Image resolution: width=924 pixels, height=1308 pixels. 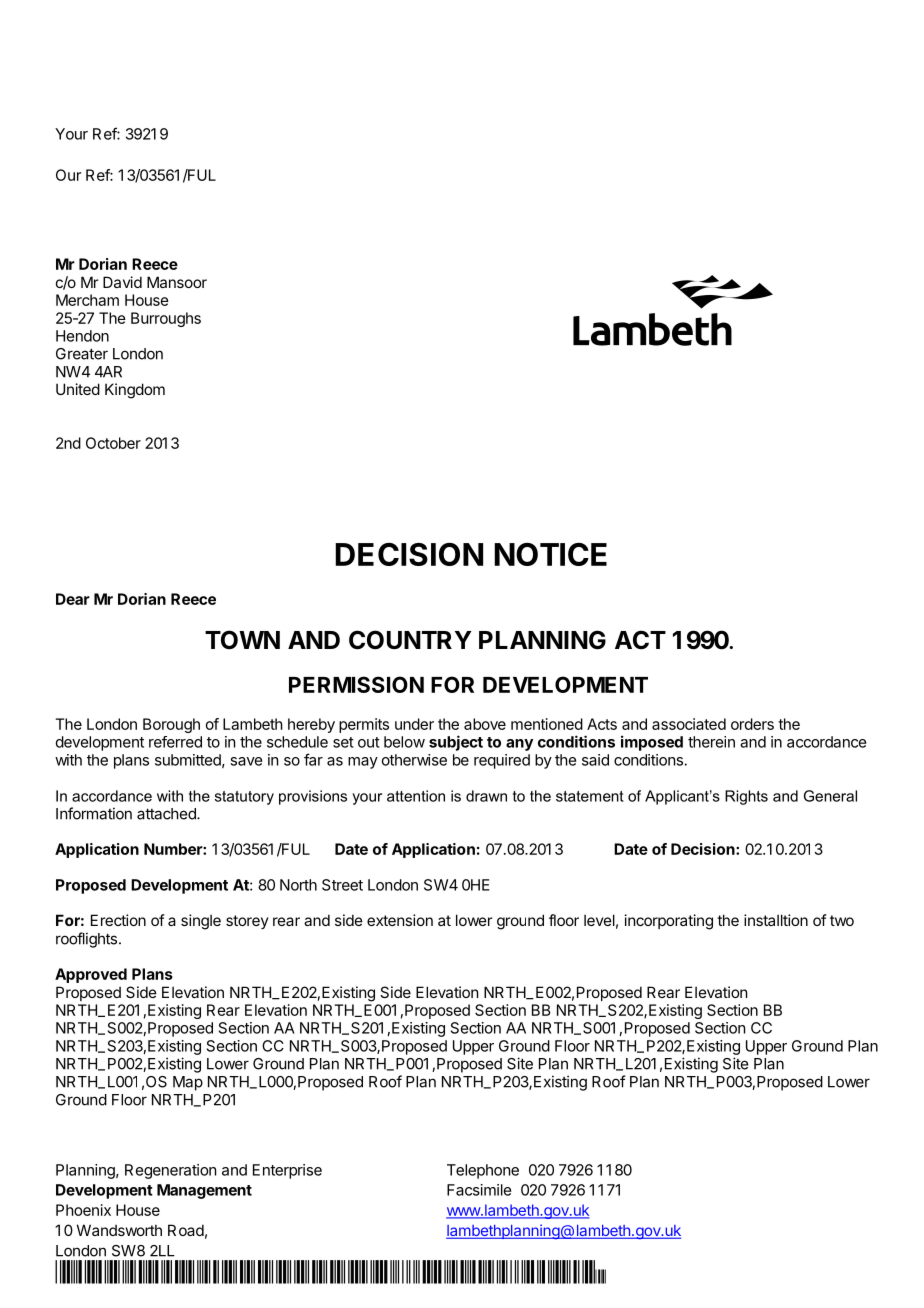 I want to click on single, so click(x=201, y=922).
